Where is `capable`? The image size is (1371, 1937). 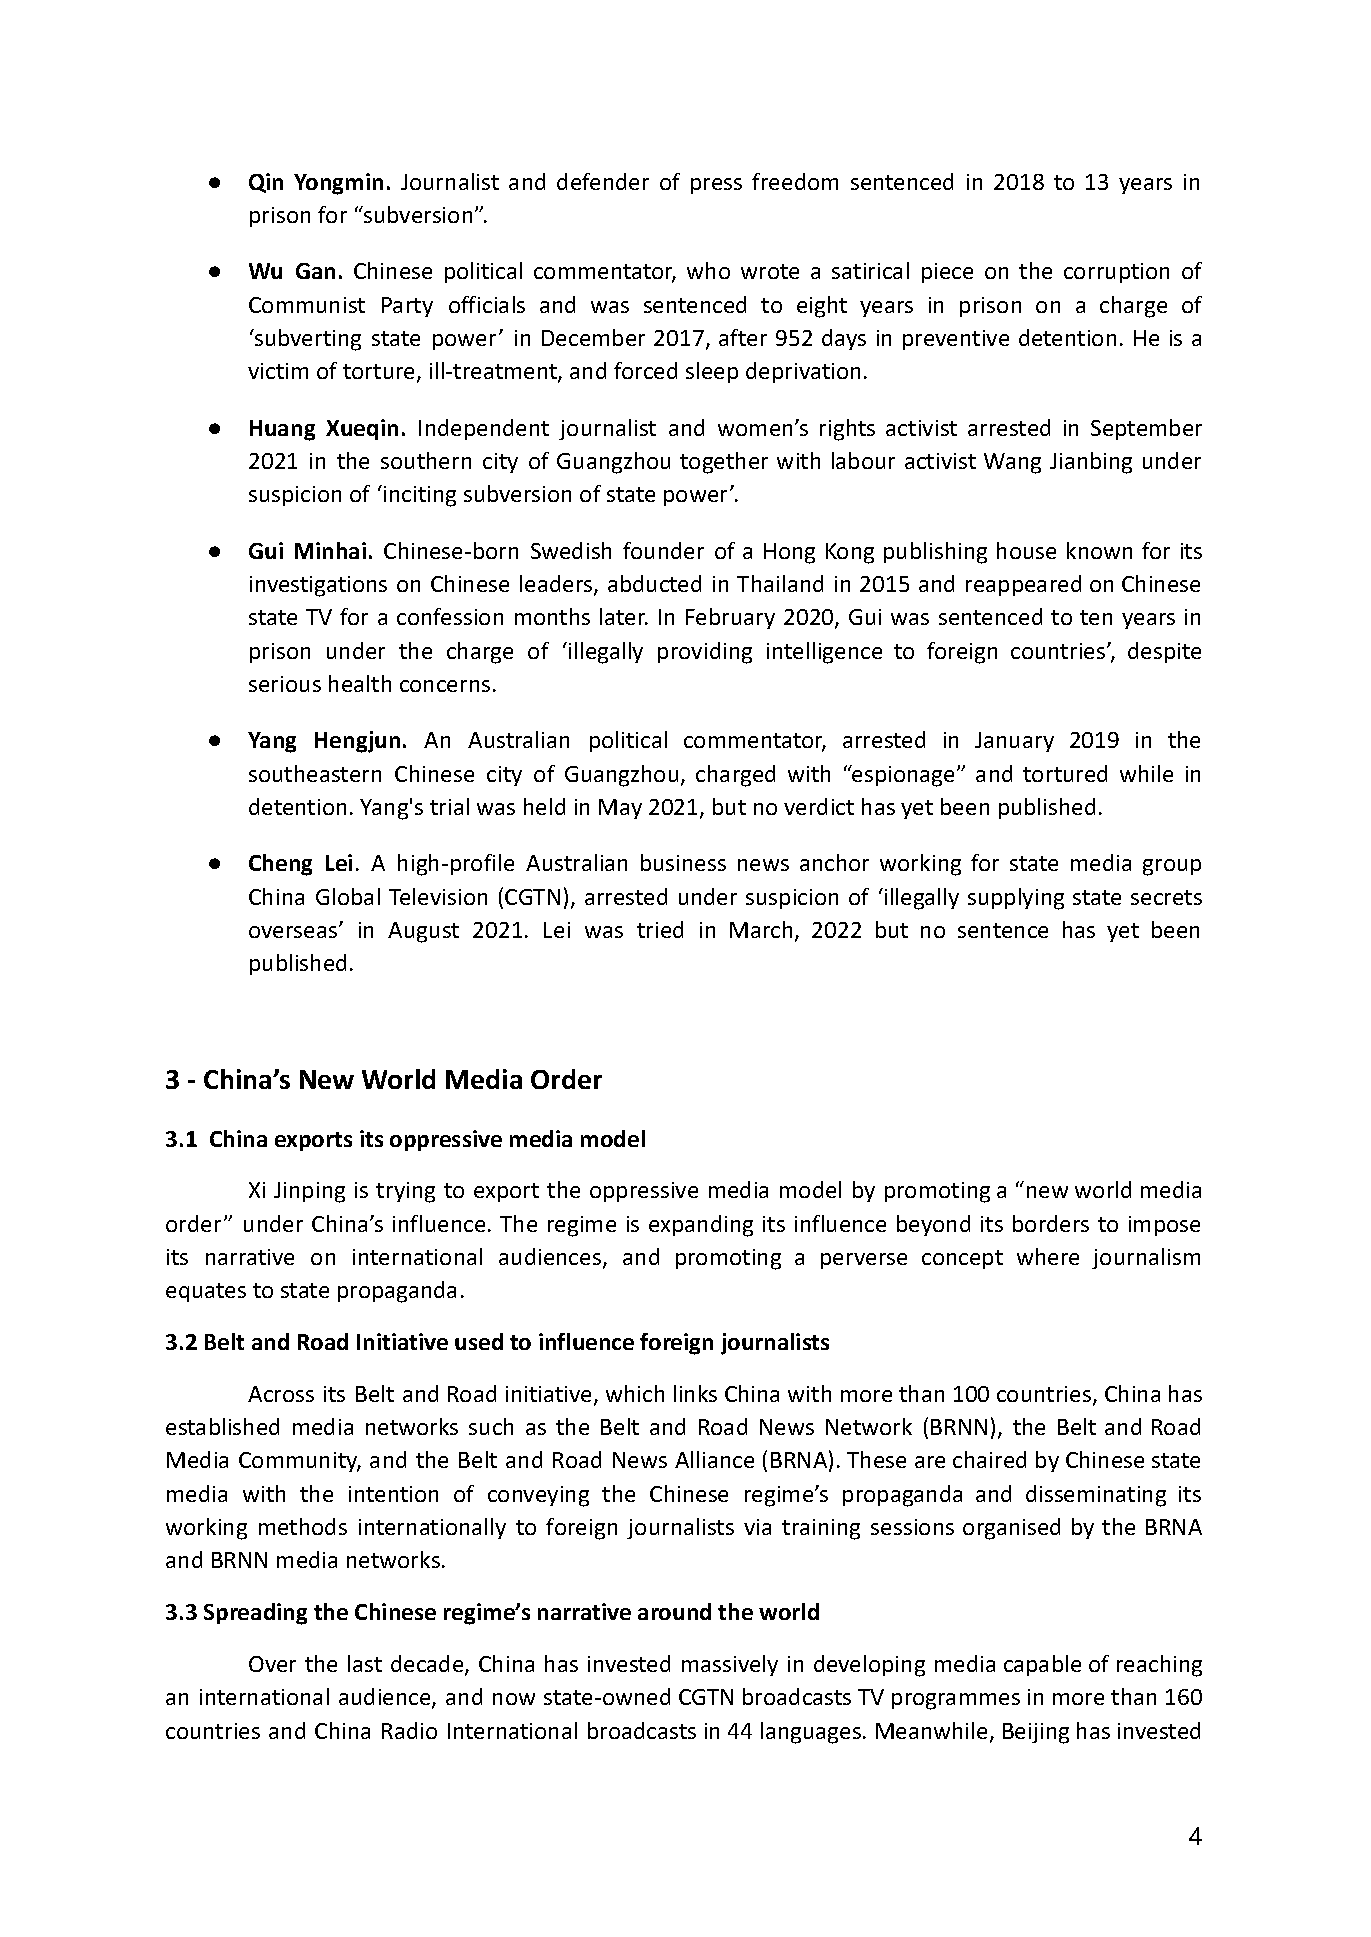 capable is located at coordinates (1042, 1665).
